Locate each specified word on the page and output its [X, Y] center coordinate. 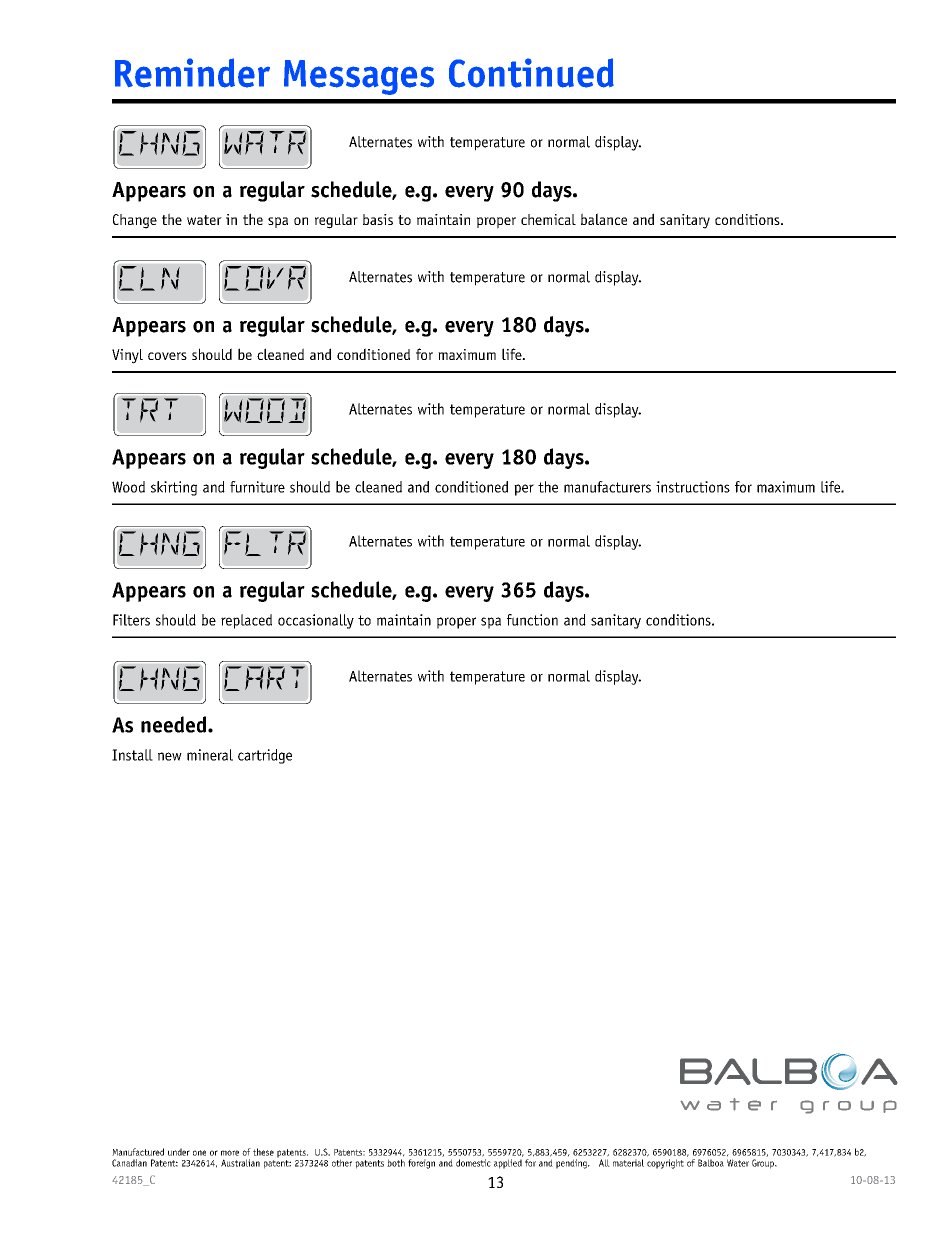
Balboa [711, 1163]
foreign [421, 1164]
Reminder [192, 73]
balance [604, 219]
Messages [359, 77]
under [179, 1152]
